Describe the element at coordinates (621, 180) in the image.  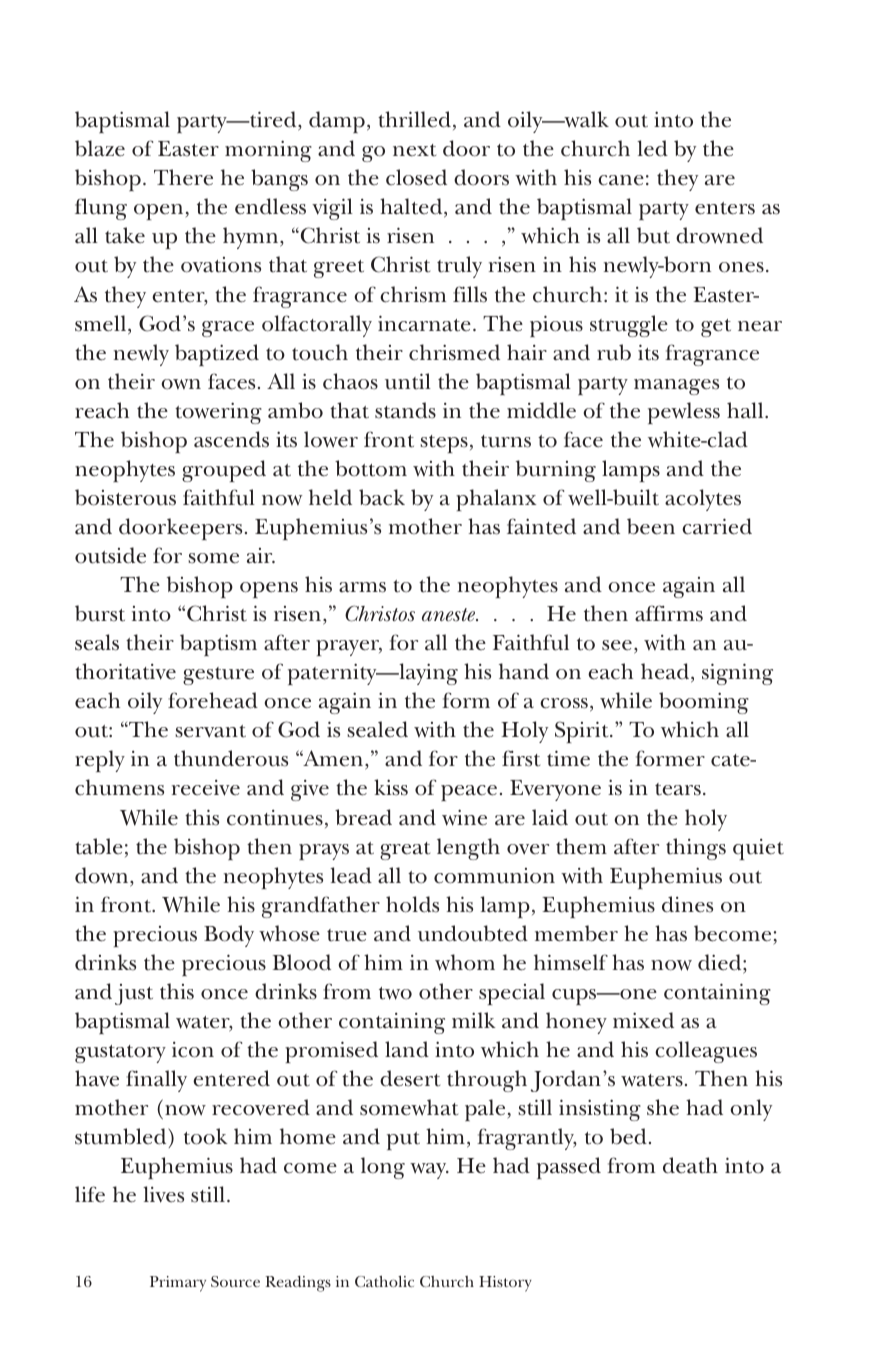
I see `cane` at that location.
